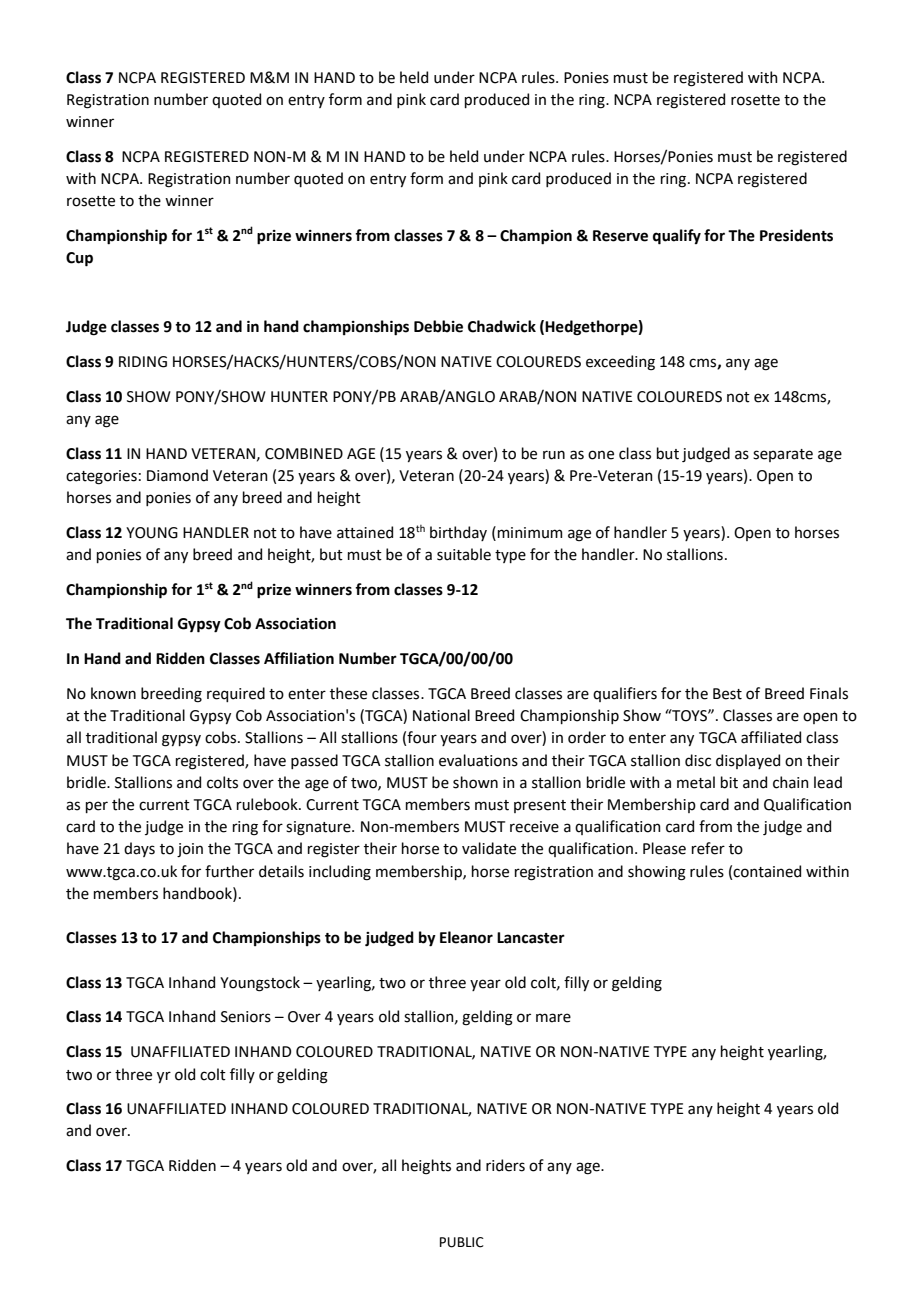 This page has height=1307, width=924. I want to click on Eleanor, so click(466, 937).
